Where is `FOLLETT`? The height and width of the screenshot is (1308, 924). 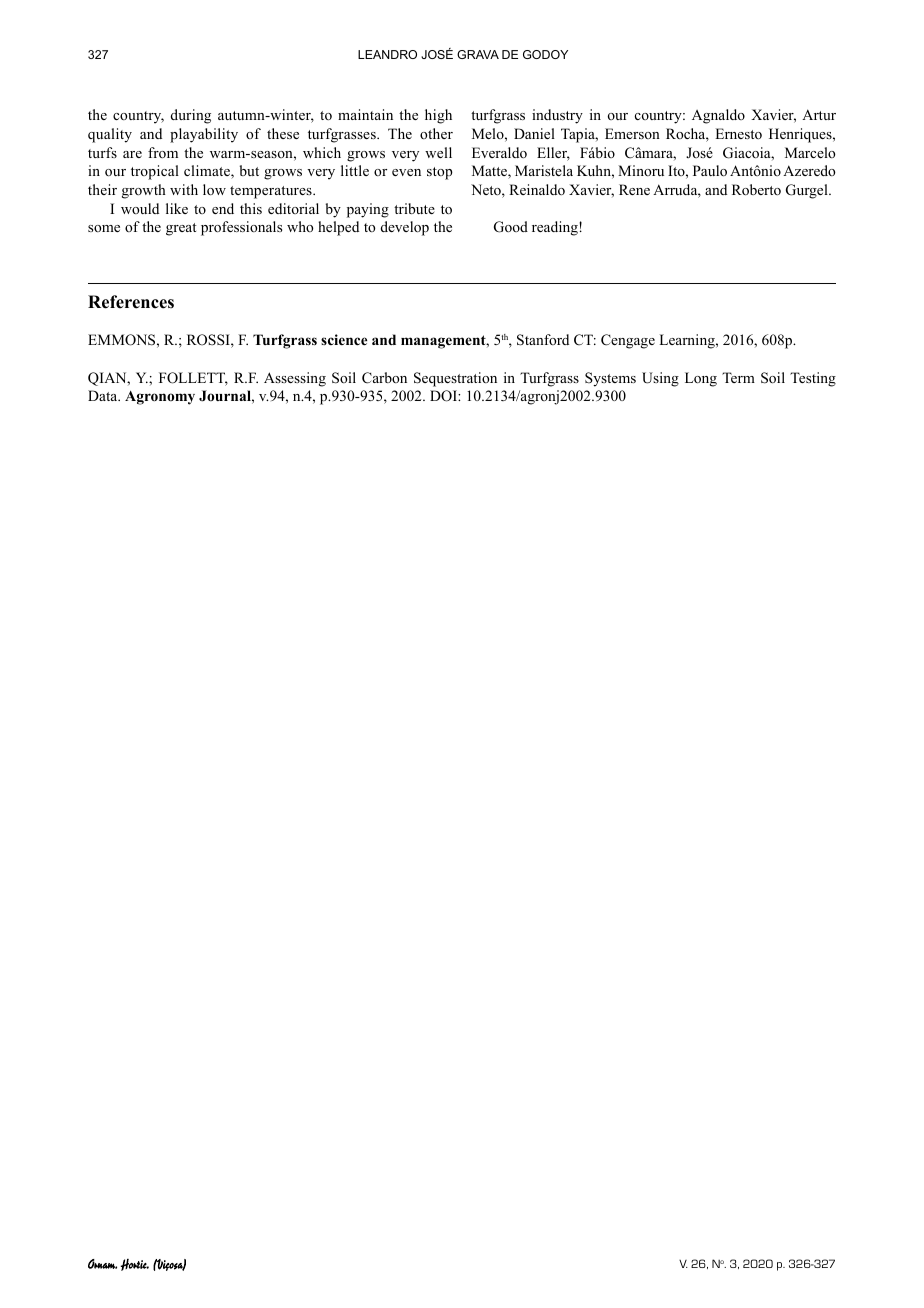
FOLLETT is located at coordinates (193, 379).
